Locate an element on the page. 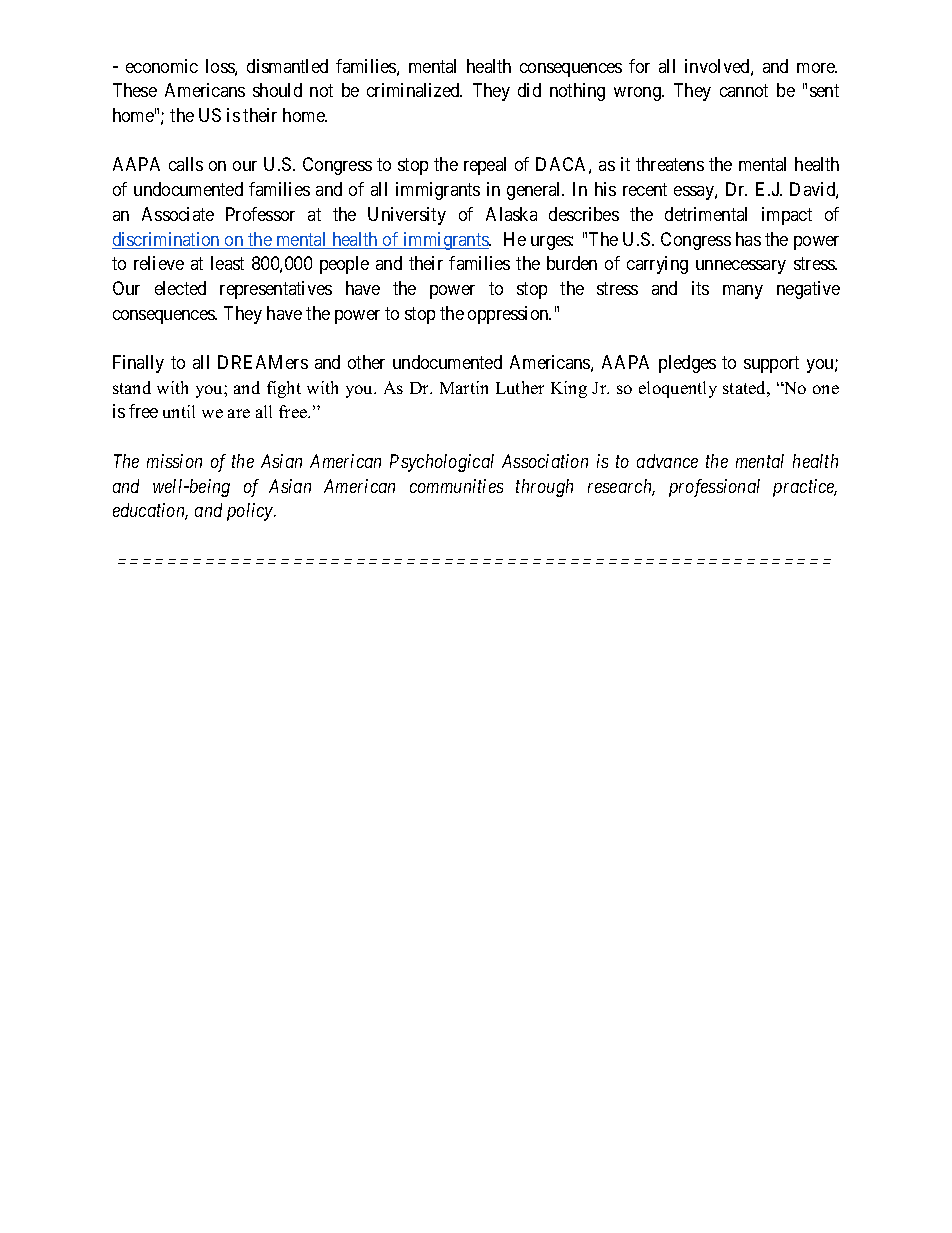  elected is located at coordinates (180, 288).
